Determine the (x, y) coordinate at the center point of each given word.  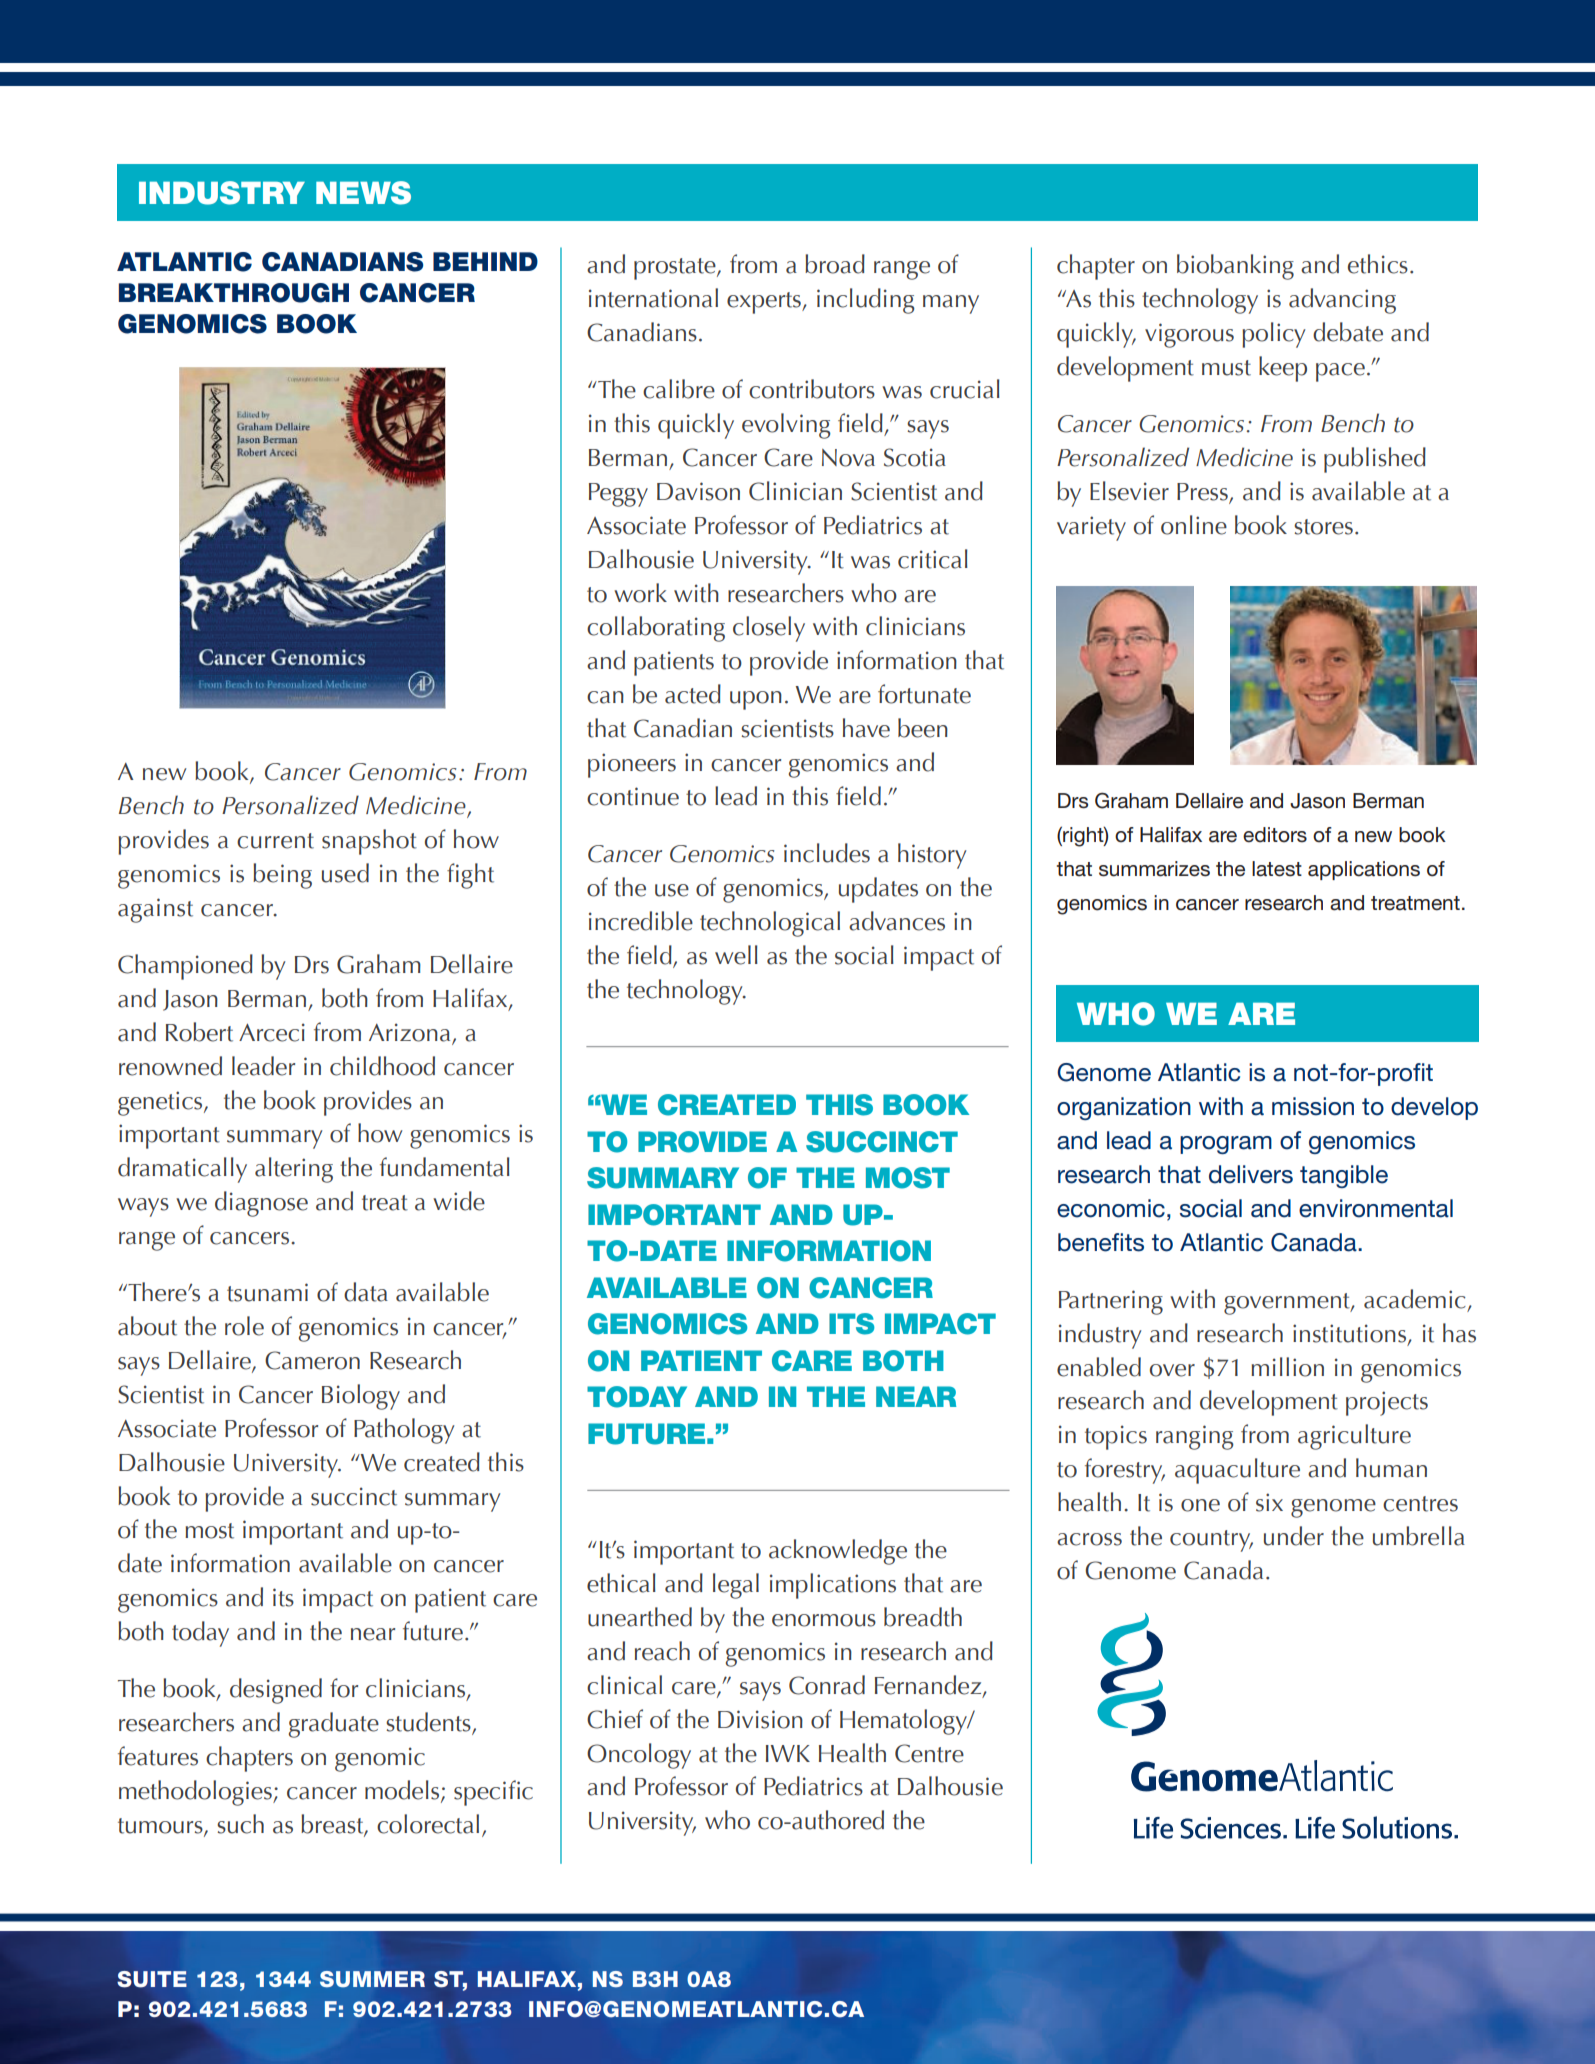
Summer (372, 1979)
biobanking (1235, 267)
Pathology (404, 1431)
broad (835, 264)
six (1269, 1502)
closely (769, 629)
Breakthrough (234, 293)
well (736, 955)
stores (1323, 527)
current (275, 841)
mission (1313, 1106)
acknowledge (838, 1552)
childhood (382, 1066)
